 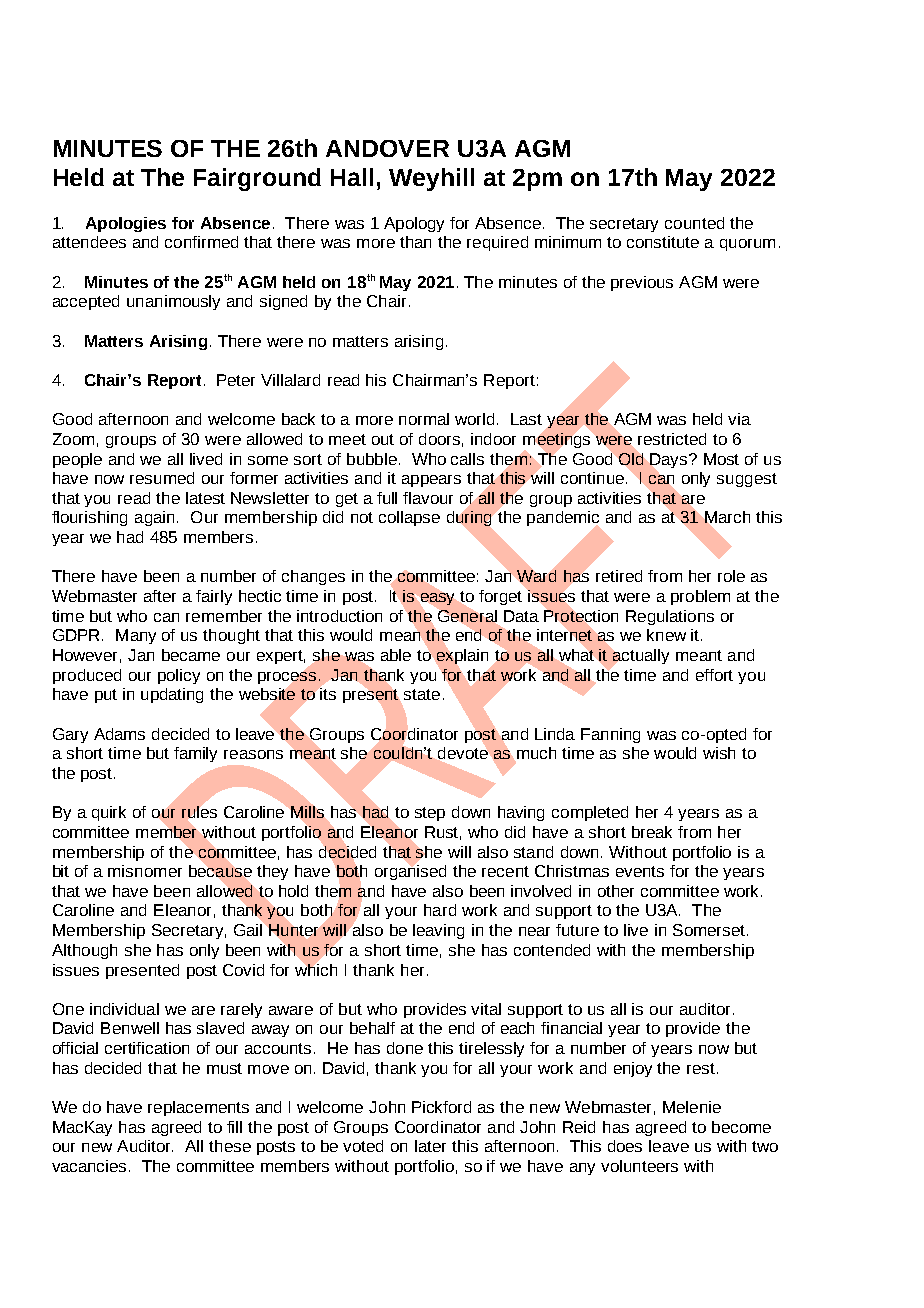 I want to click on ANDOVER, so click(x=387, y=148).
